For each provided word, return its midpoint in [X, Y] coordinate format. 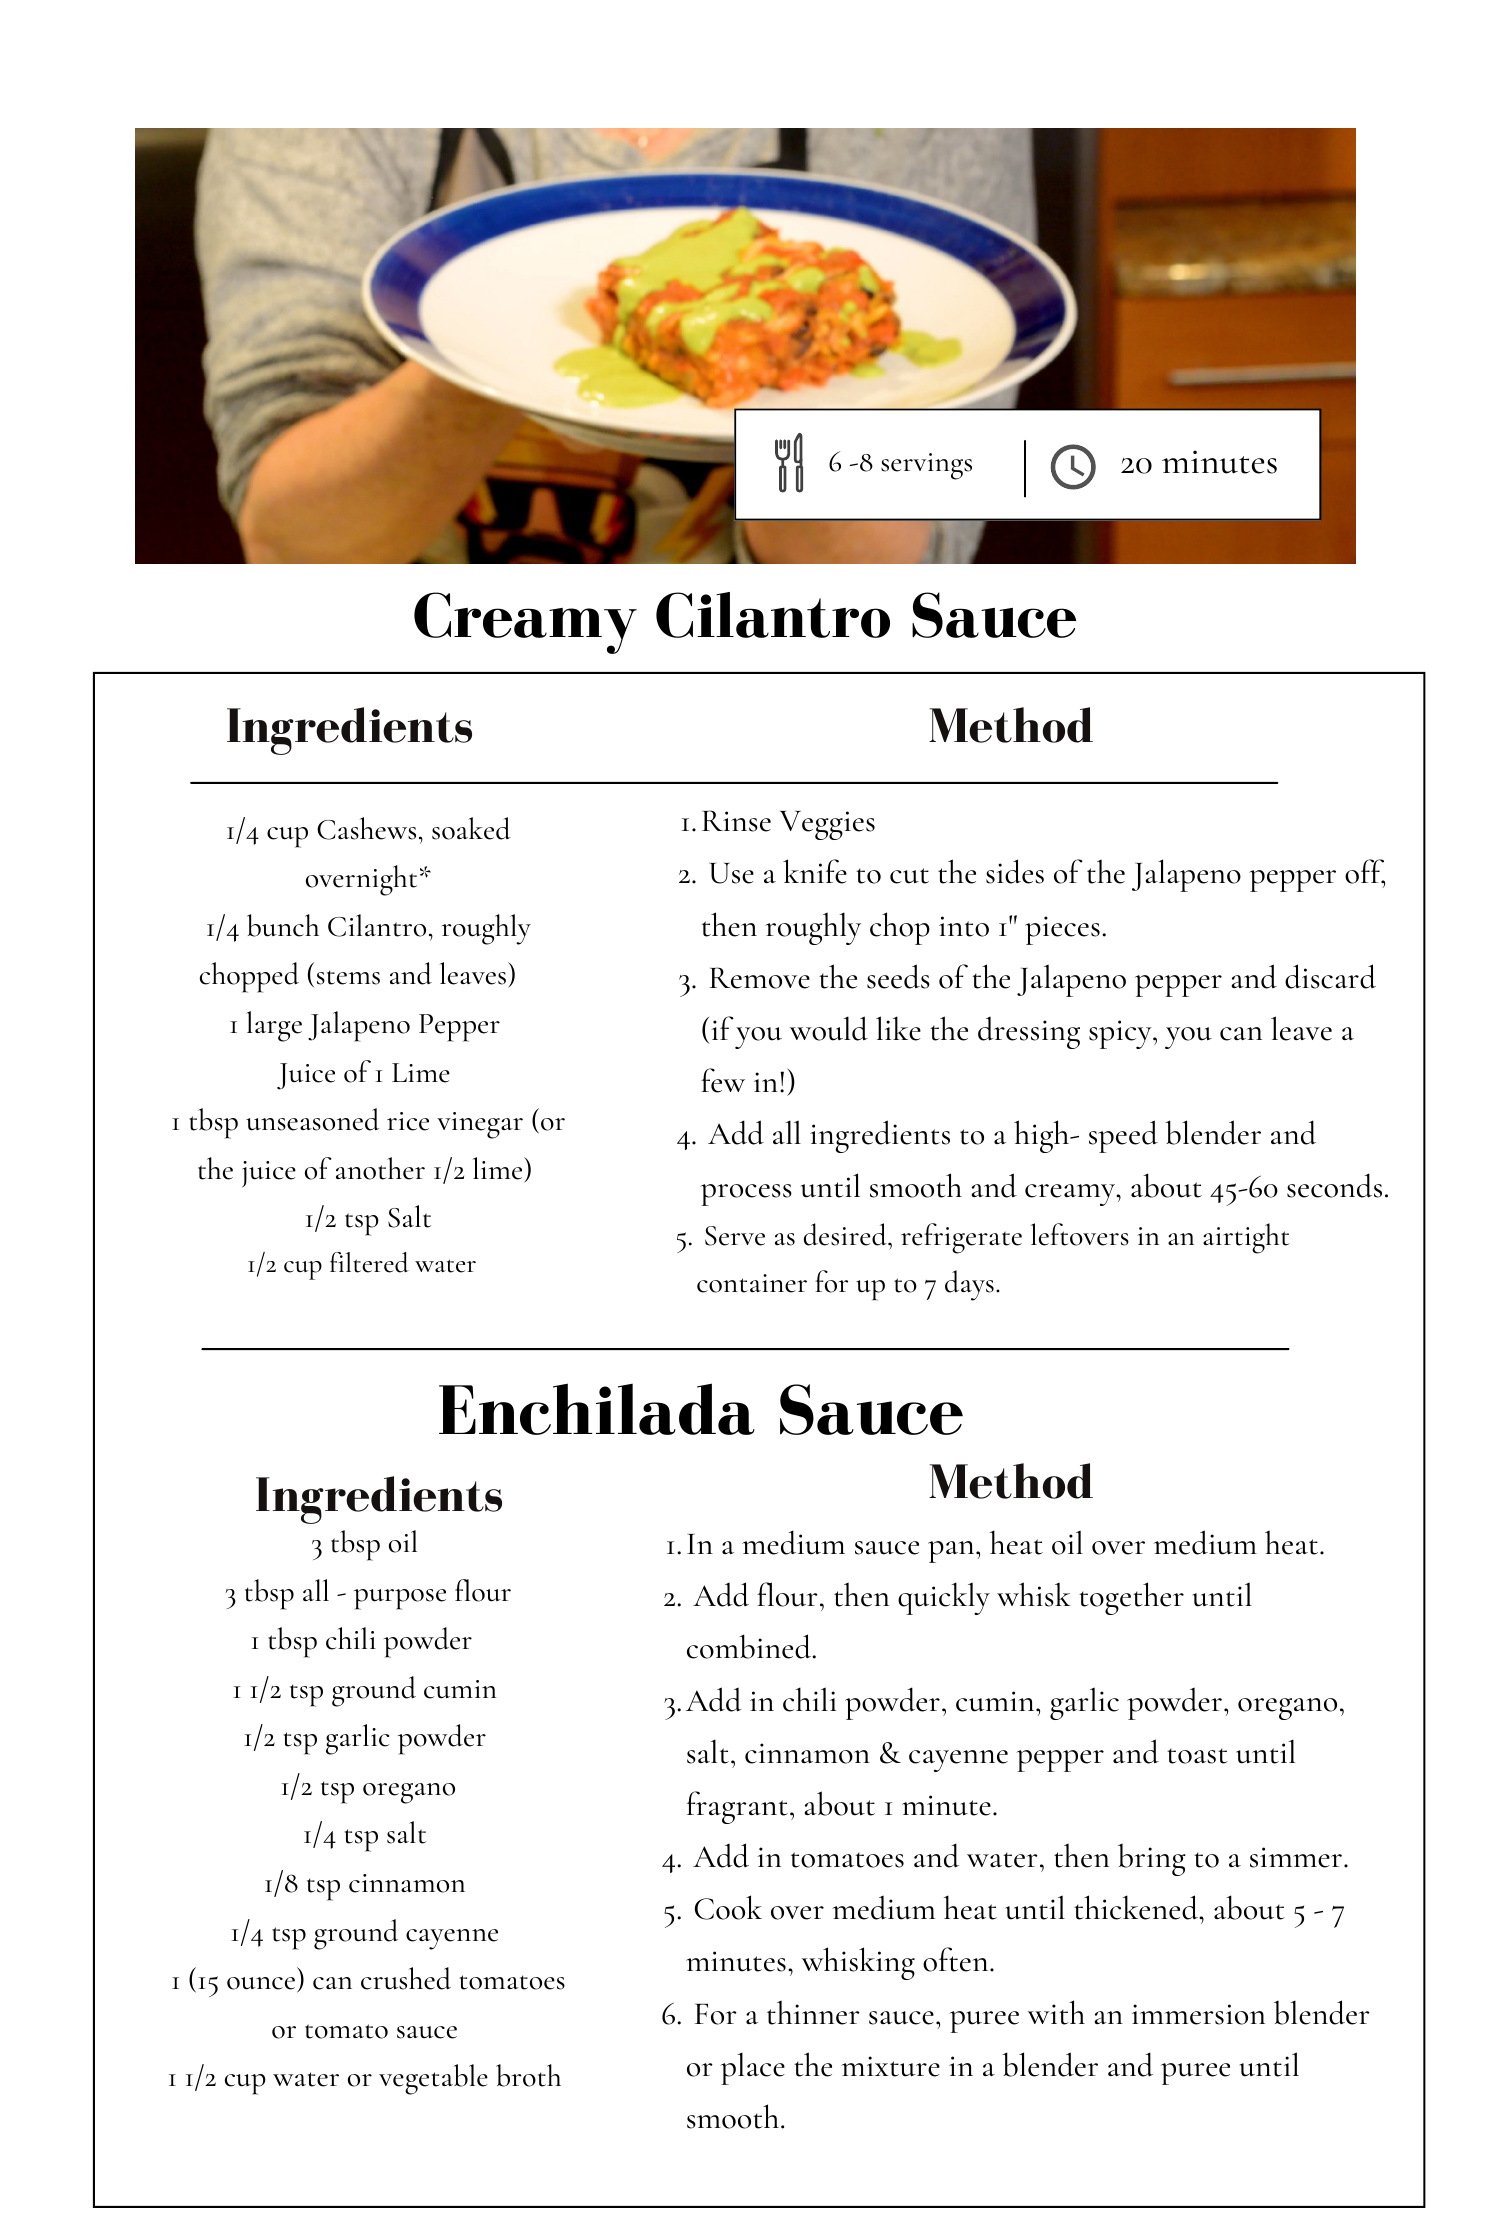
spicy [1121, 1034]
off [1365, 873]
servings [926, 466]
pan [952, 1552]
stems [348, 977]
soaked [471, 828]
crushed [406, 1978]
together [1131, 1598]
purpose [400, 1599]
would [829, 1028]
